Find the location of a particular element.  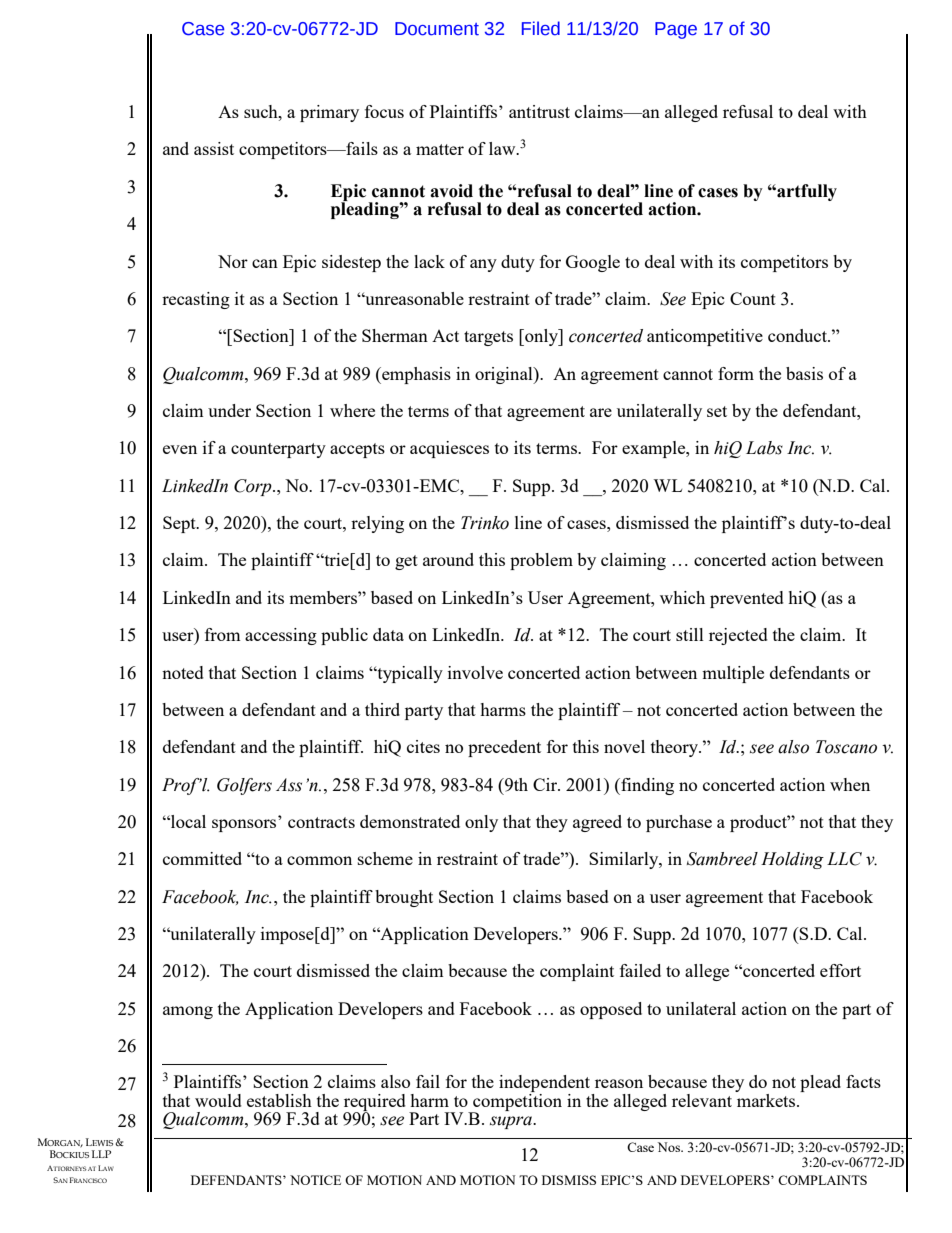

acquiesces is located at coordinates (449, 449).
